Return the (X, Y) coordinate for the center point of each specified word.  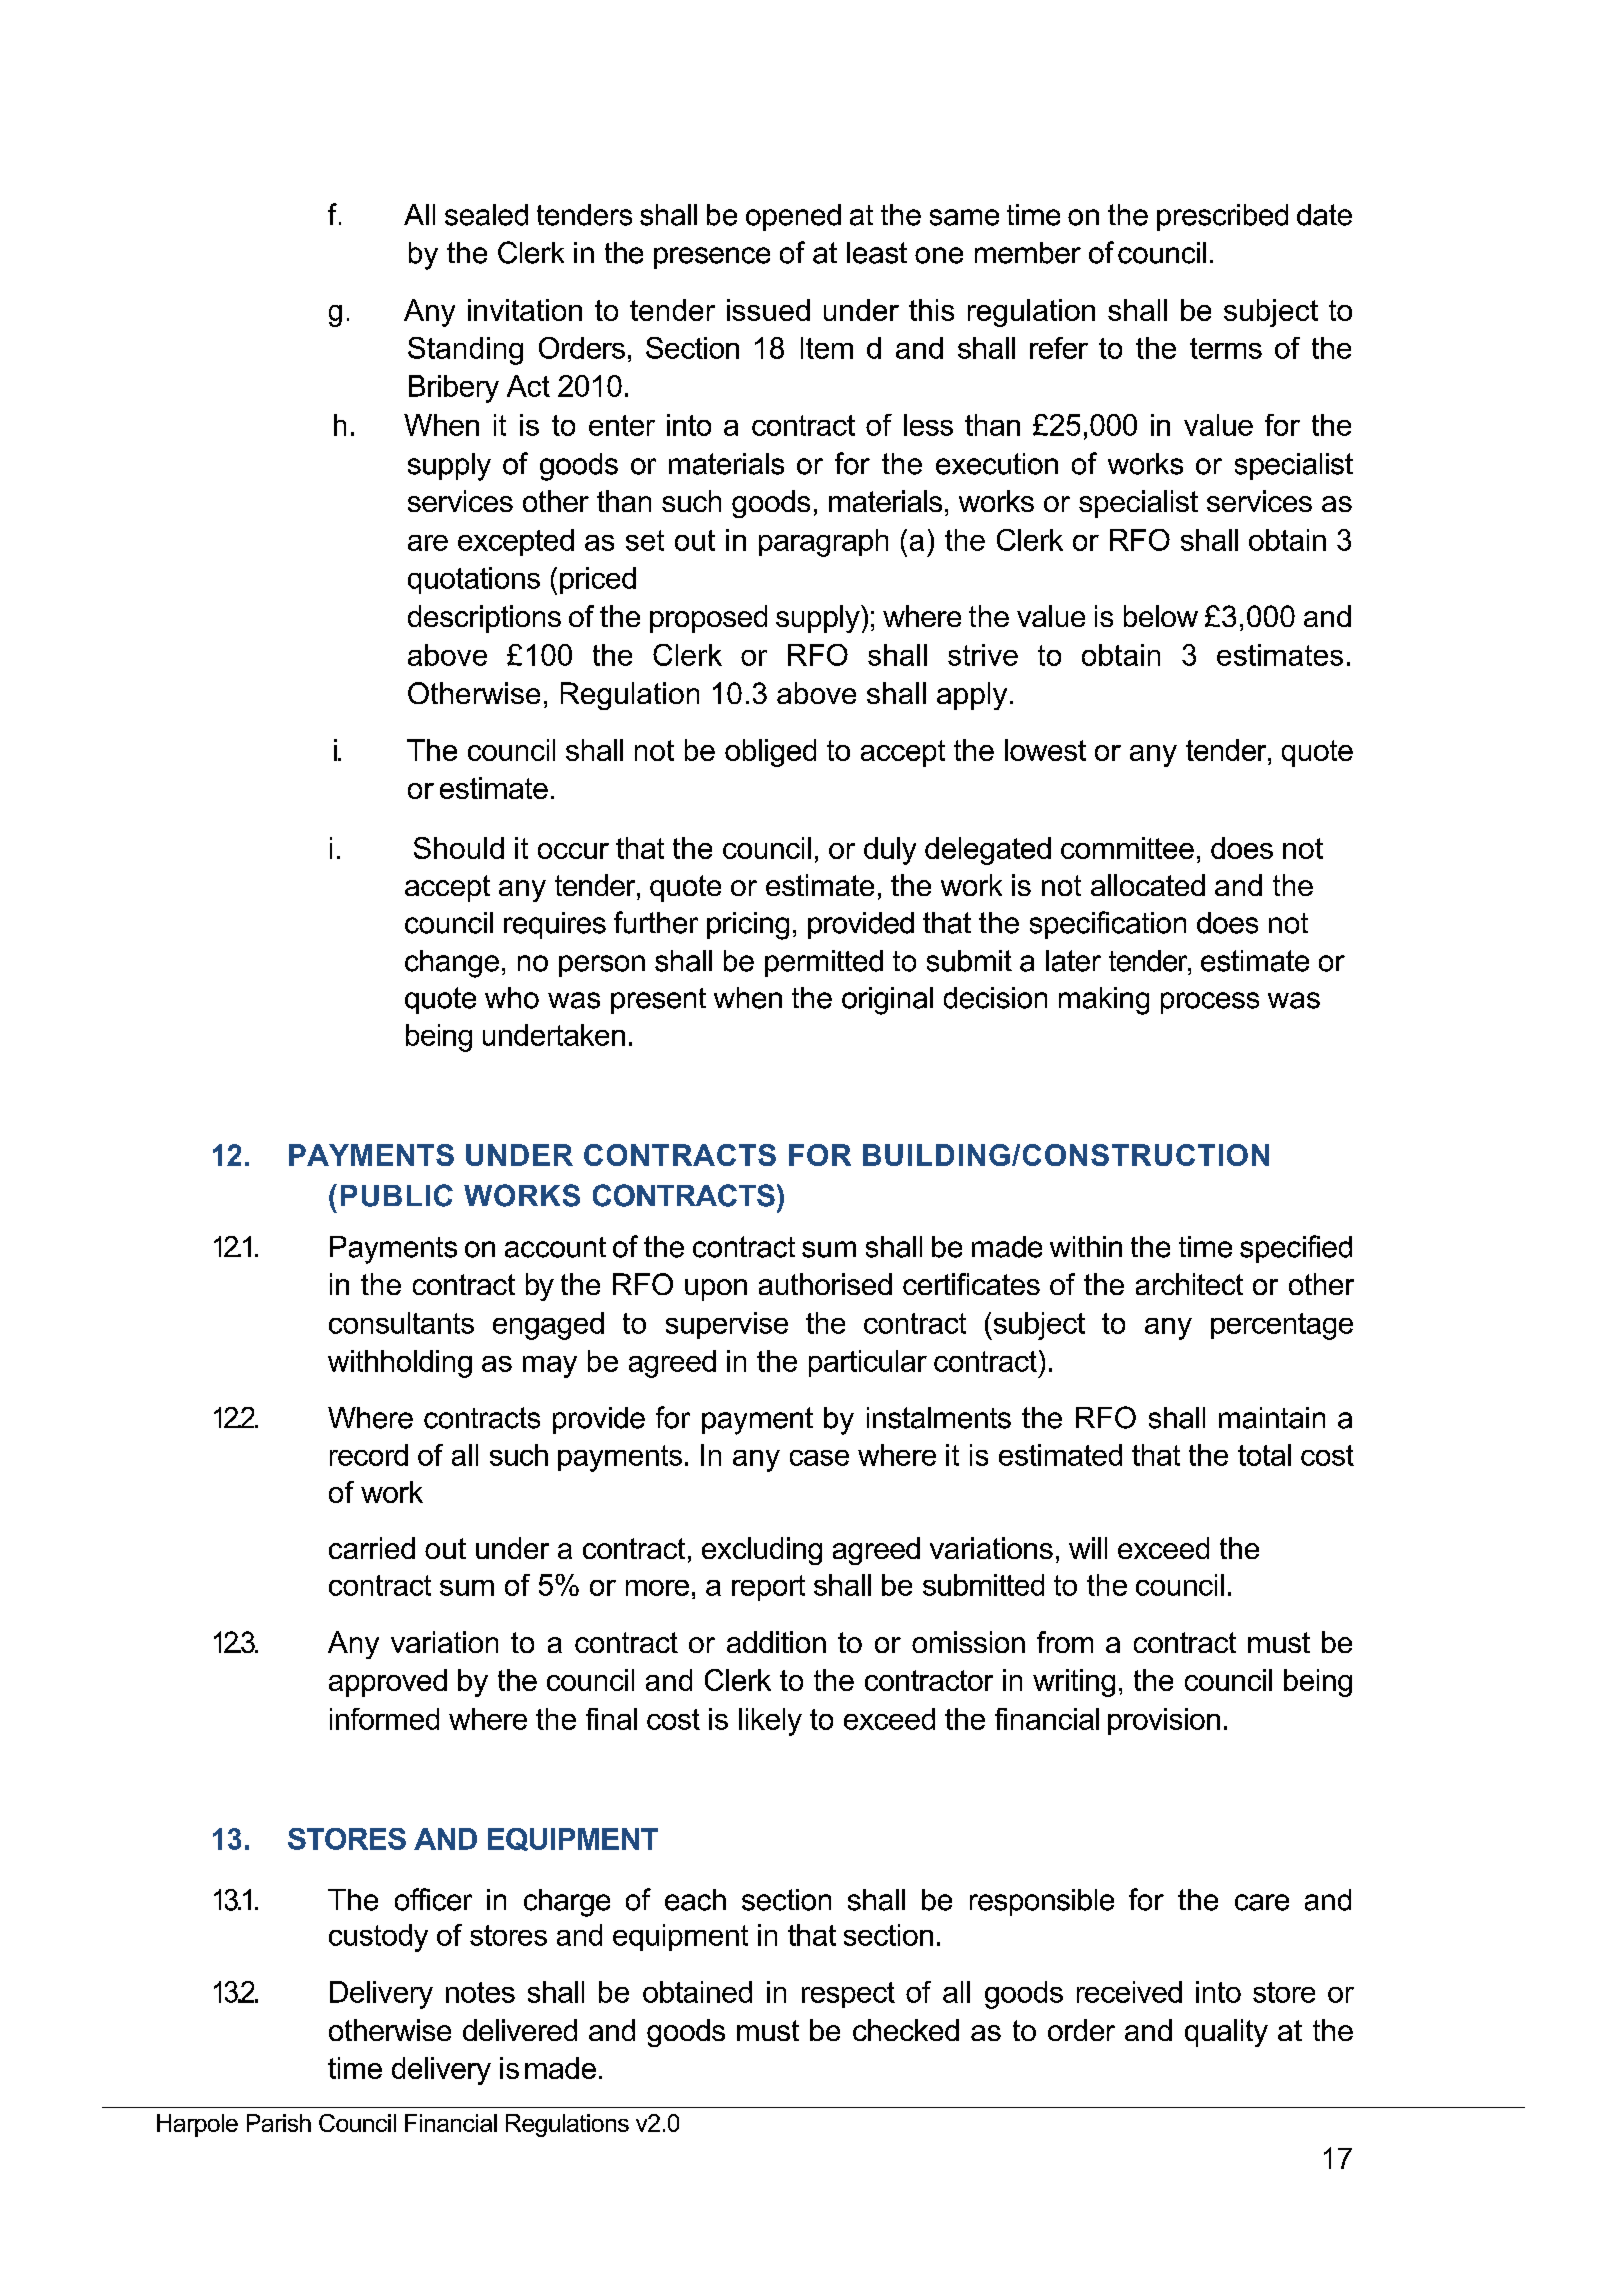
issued (768, 310)
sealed (486, 215)
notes (480, 1992)
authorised (825, 1284)
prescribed (1222, 217)
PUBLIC (397, 1195)
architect (1189, 1284)
